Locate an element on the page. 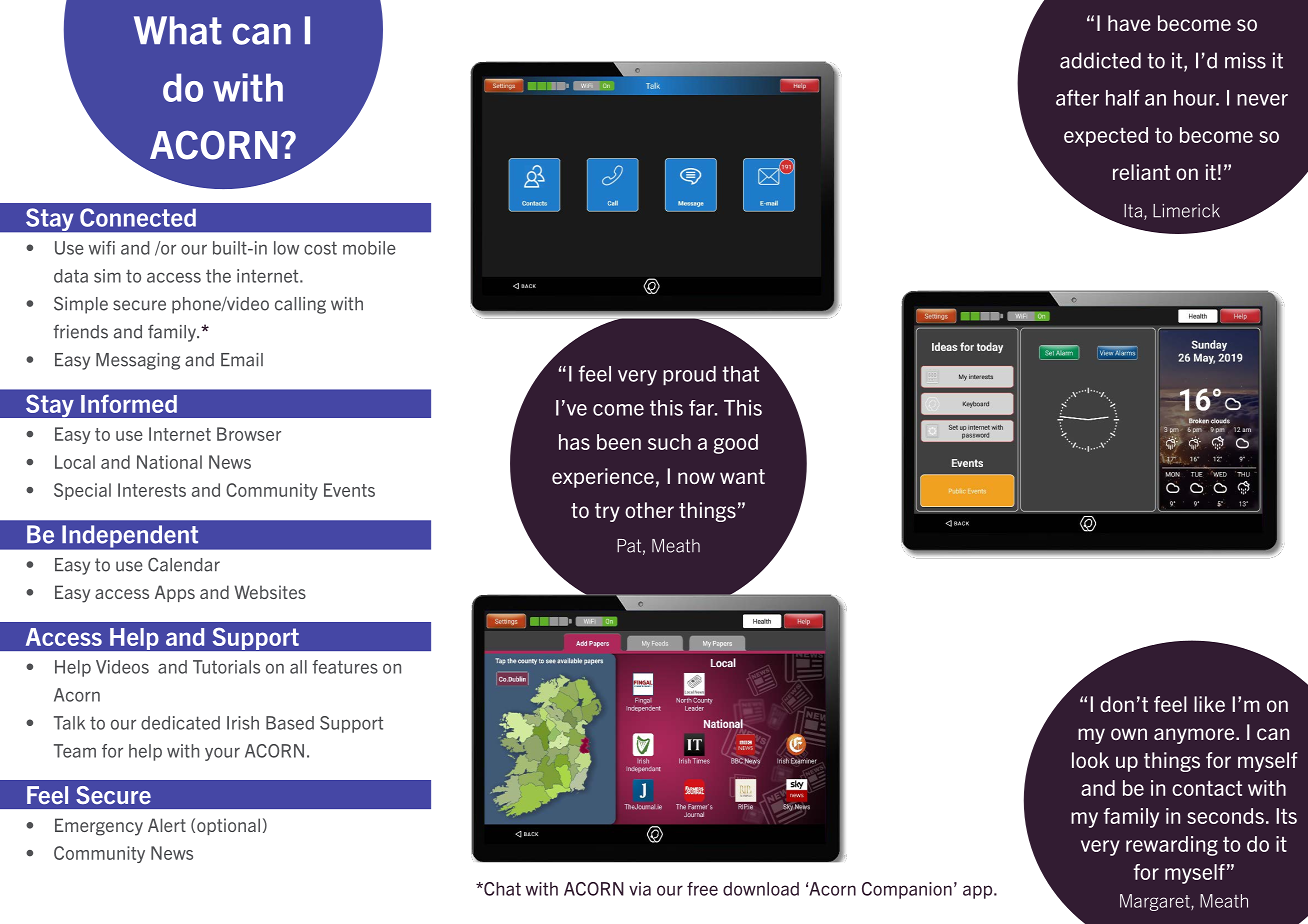 The width and height of the image is (1308, 924). optional is located at coordinates (228, 826).
